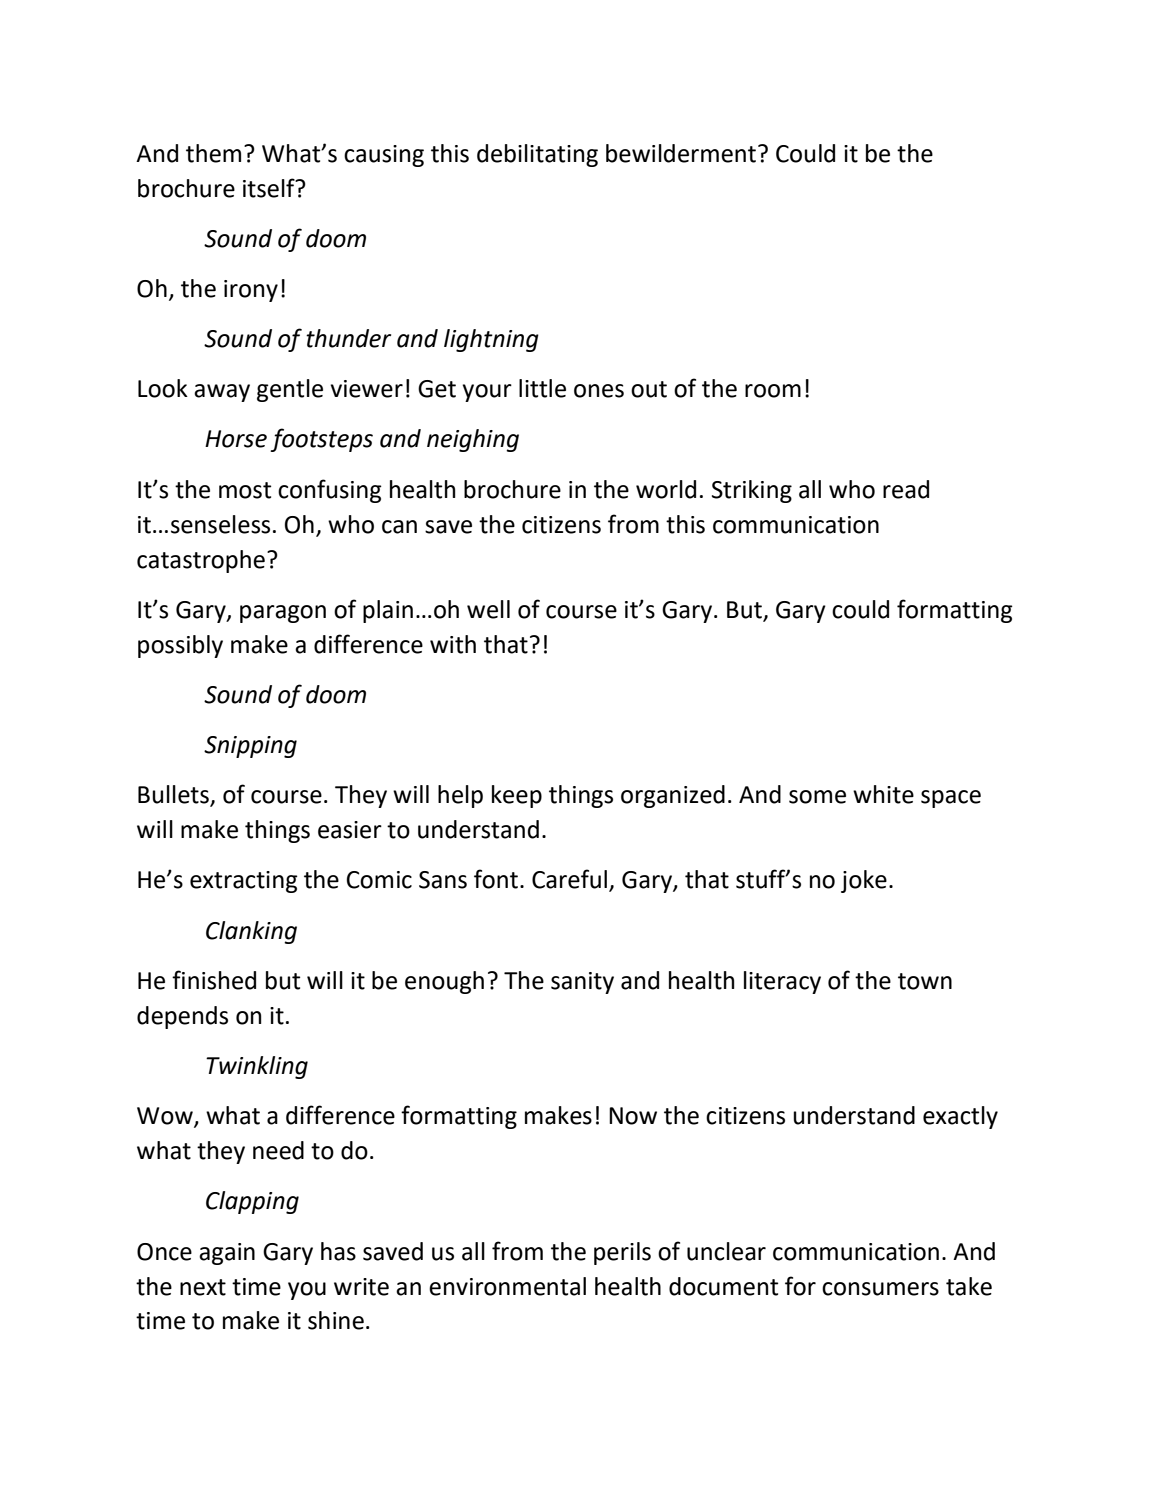  Describe the element at coordinates (681, 153) in the document. I see `bewilderment` at that location.
